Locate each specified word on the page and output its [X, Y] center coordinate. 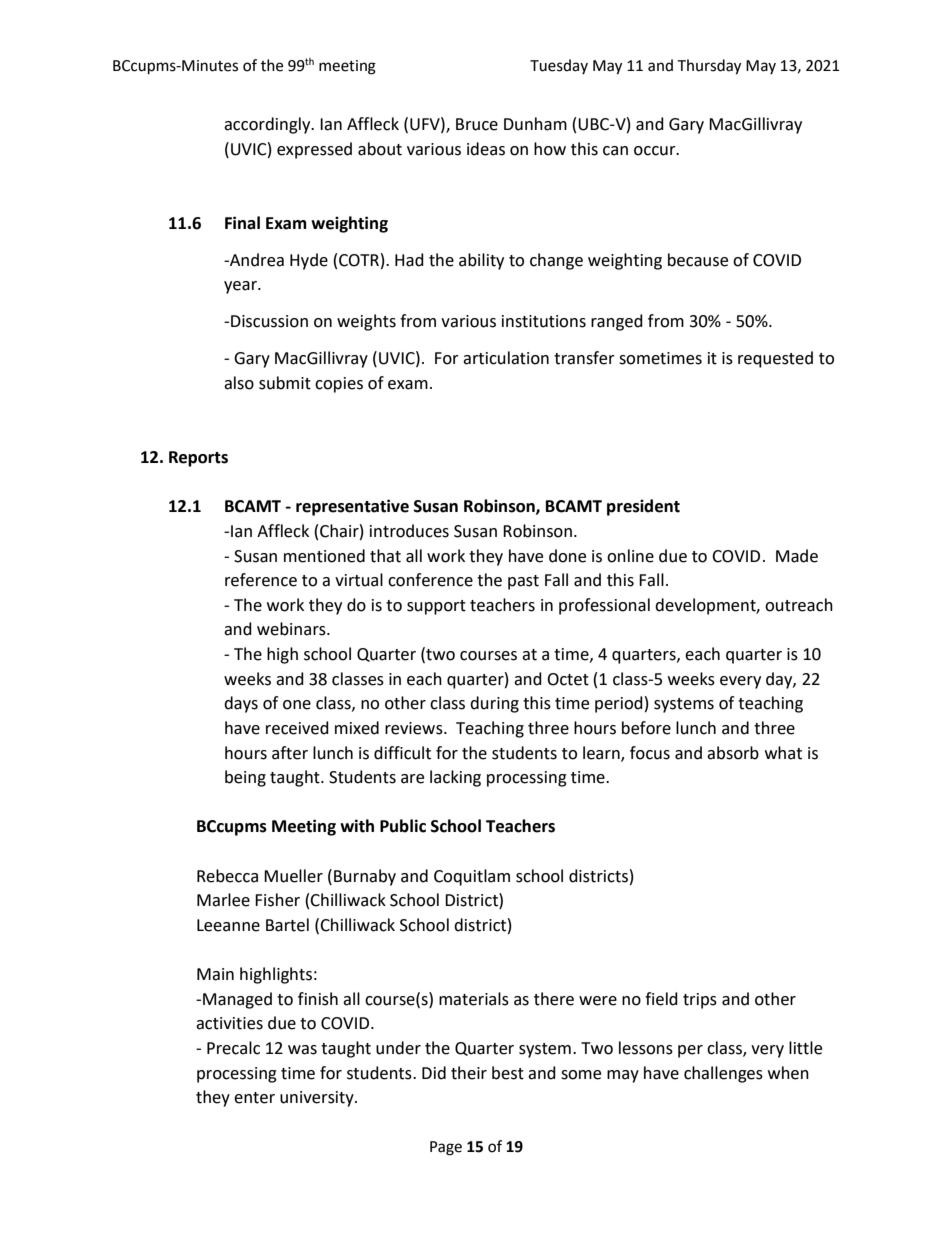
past [523, 582]
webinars [292, 629]
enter [254, 1098]
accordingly [268, 125]
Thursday [709, 67]
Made [797, 556]
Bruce [477, 124]
